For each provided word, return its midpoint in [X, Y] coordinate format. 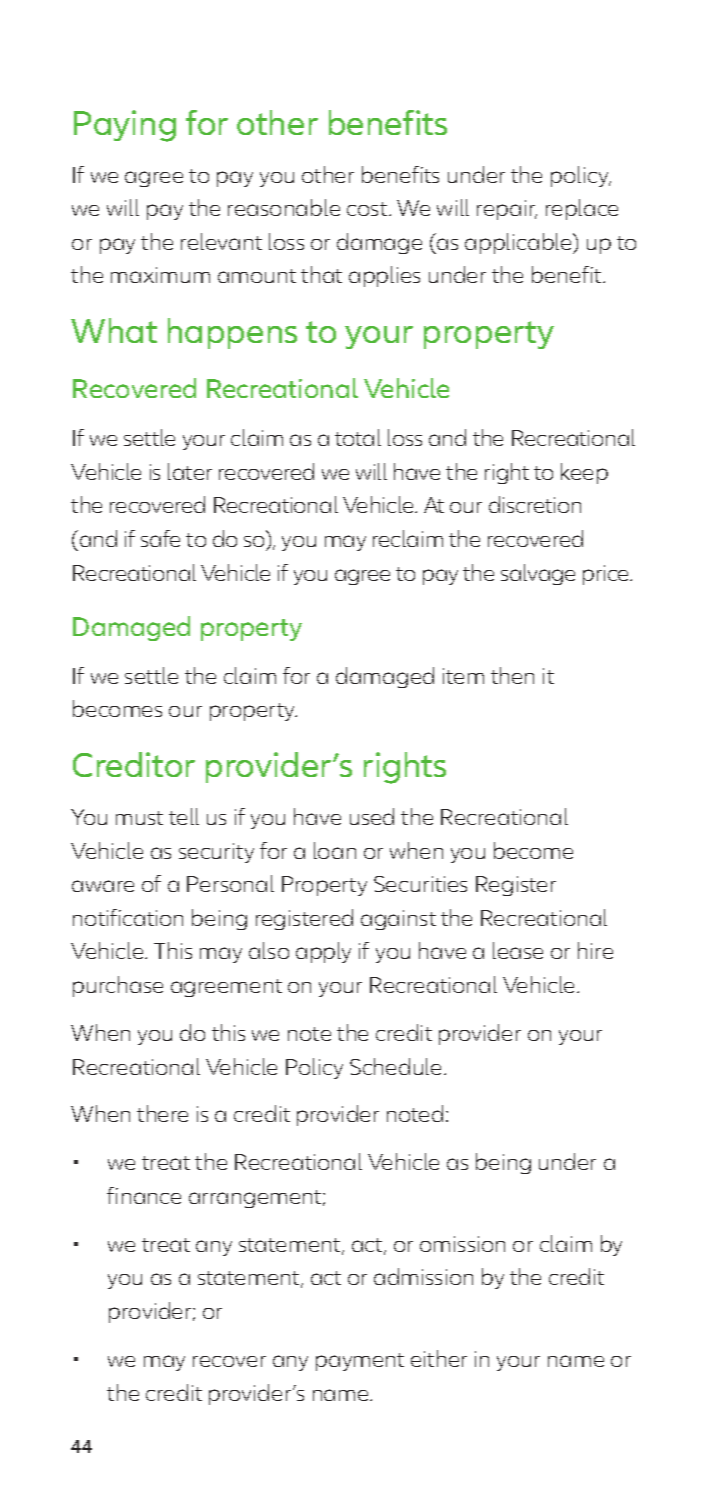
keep [584, 473]
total [358, 437]
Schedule [397, 1066]
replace [582, 209]
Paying [125, 126]
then [512, 675]
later [190, 471]
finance [144, 1195]
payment [360, 1362]
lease [518, 950]
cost [367, 209]
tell [184, 816]
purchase [118, 986]
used [372, 816]
